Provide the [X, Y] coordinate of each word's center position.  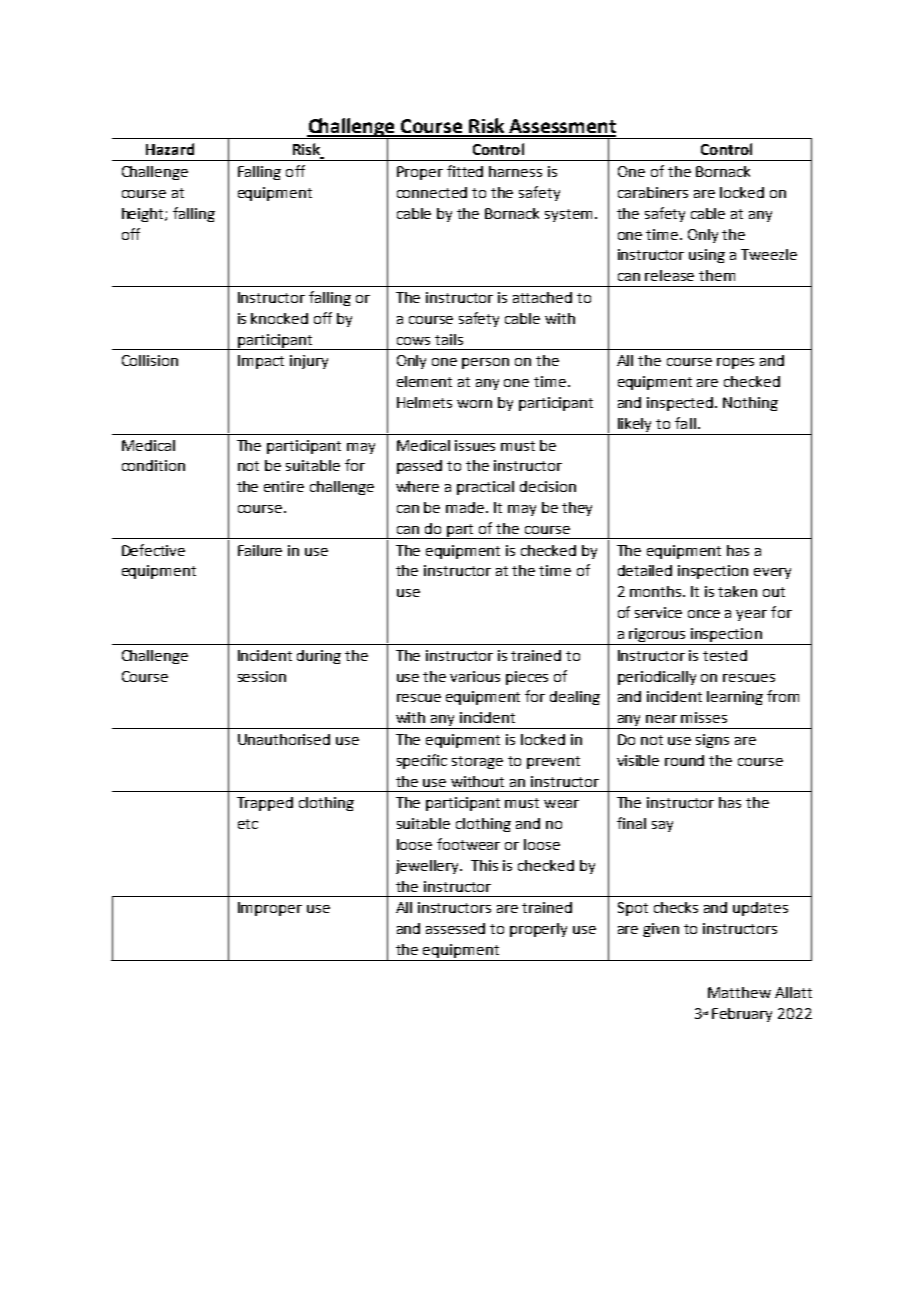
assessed [455, 928]
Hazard [170, 149]
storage [477, 762]
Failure [260, 550]
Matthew [739, 992]
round [684, 760]
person [485, 363]
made [466, 507]
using [707, 256]
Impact [261, 362]
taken [737, 591]
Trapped [265, 804]
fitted [465, 171]
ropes [735, 363]
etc [248, 824]
